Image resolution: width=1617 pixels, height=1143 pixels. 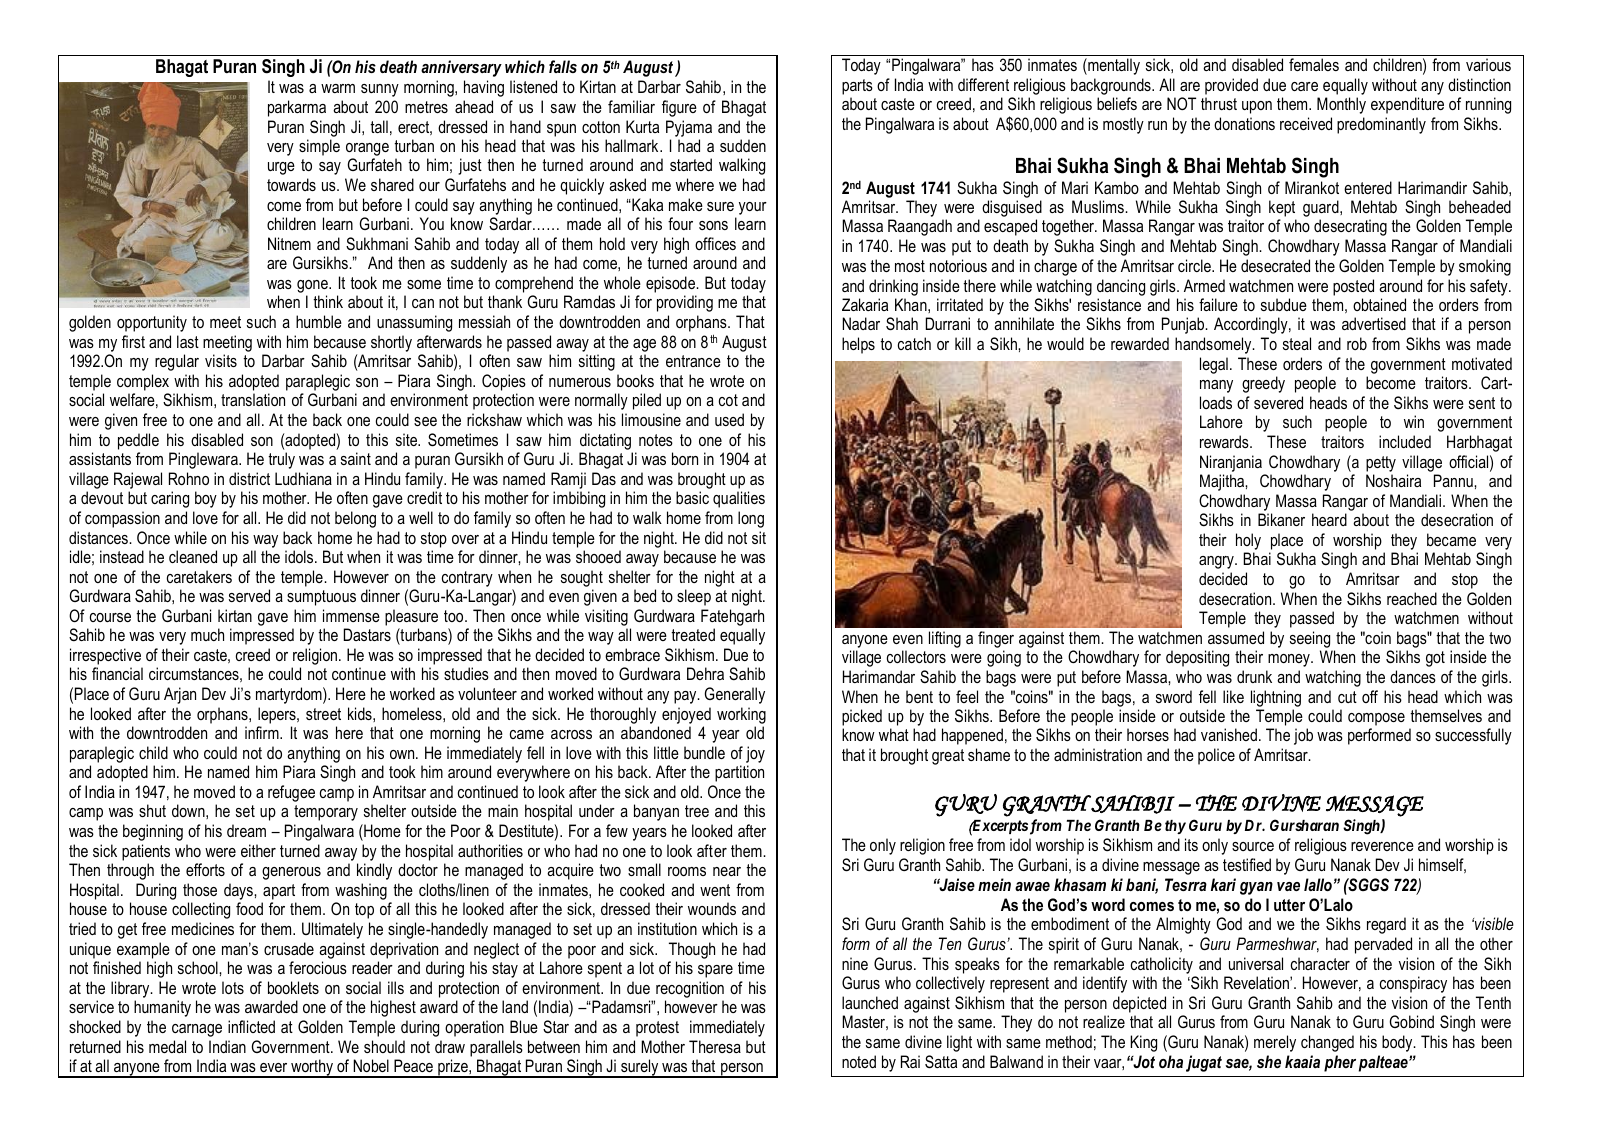 What do you see at coordinates (694, 597) in the screenshot?
I see `sleep` at bounding box center [694, 597].
